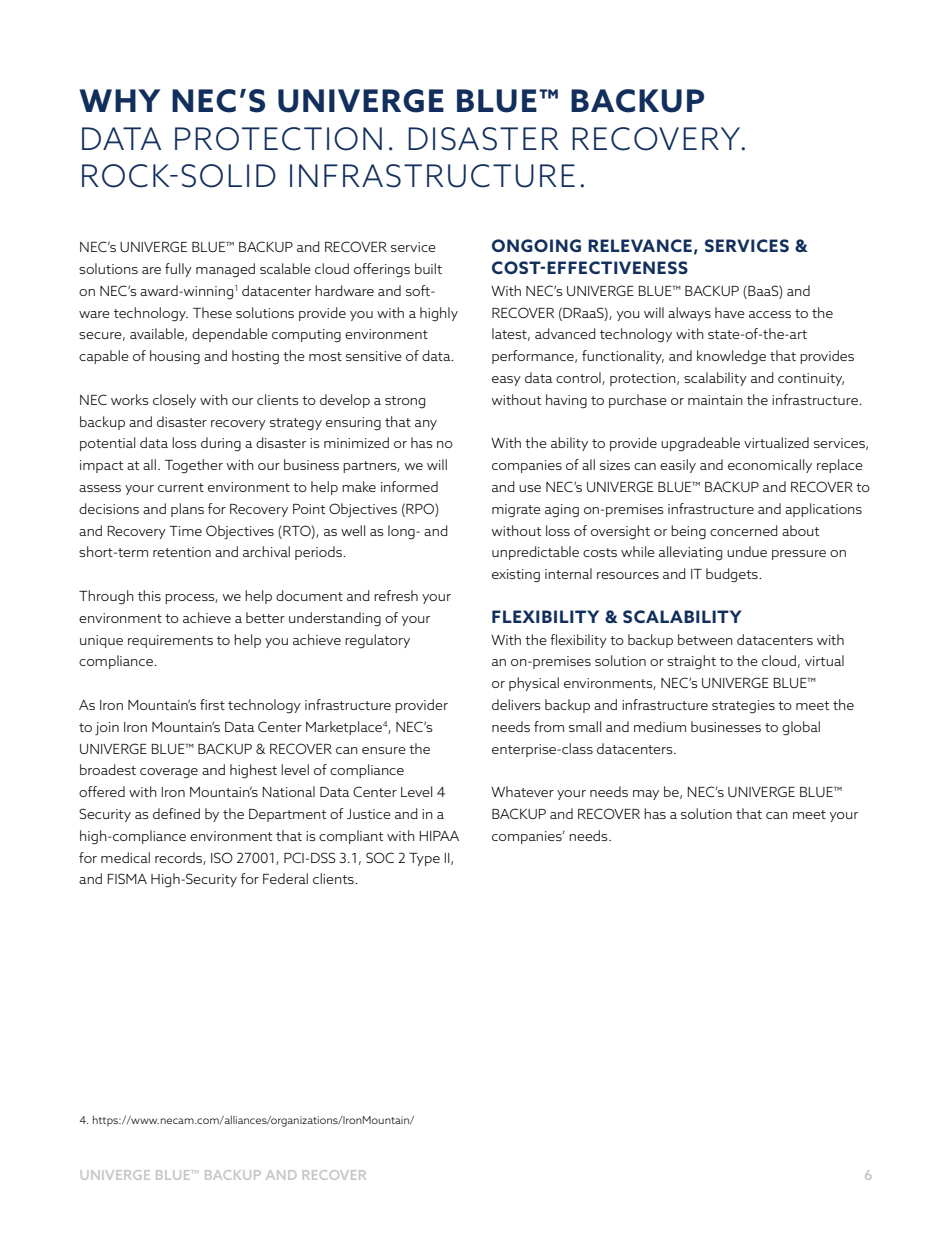  Describe the element at coordinates (181, 487) in the screenshot. I see `current` at that location.
